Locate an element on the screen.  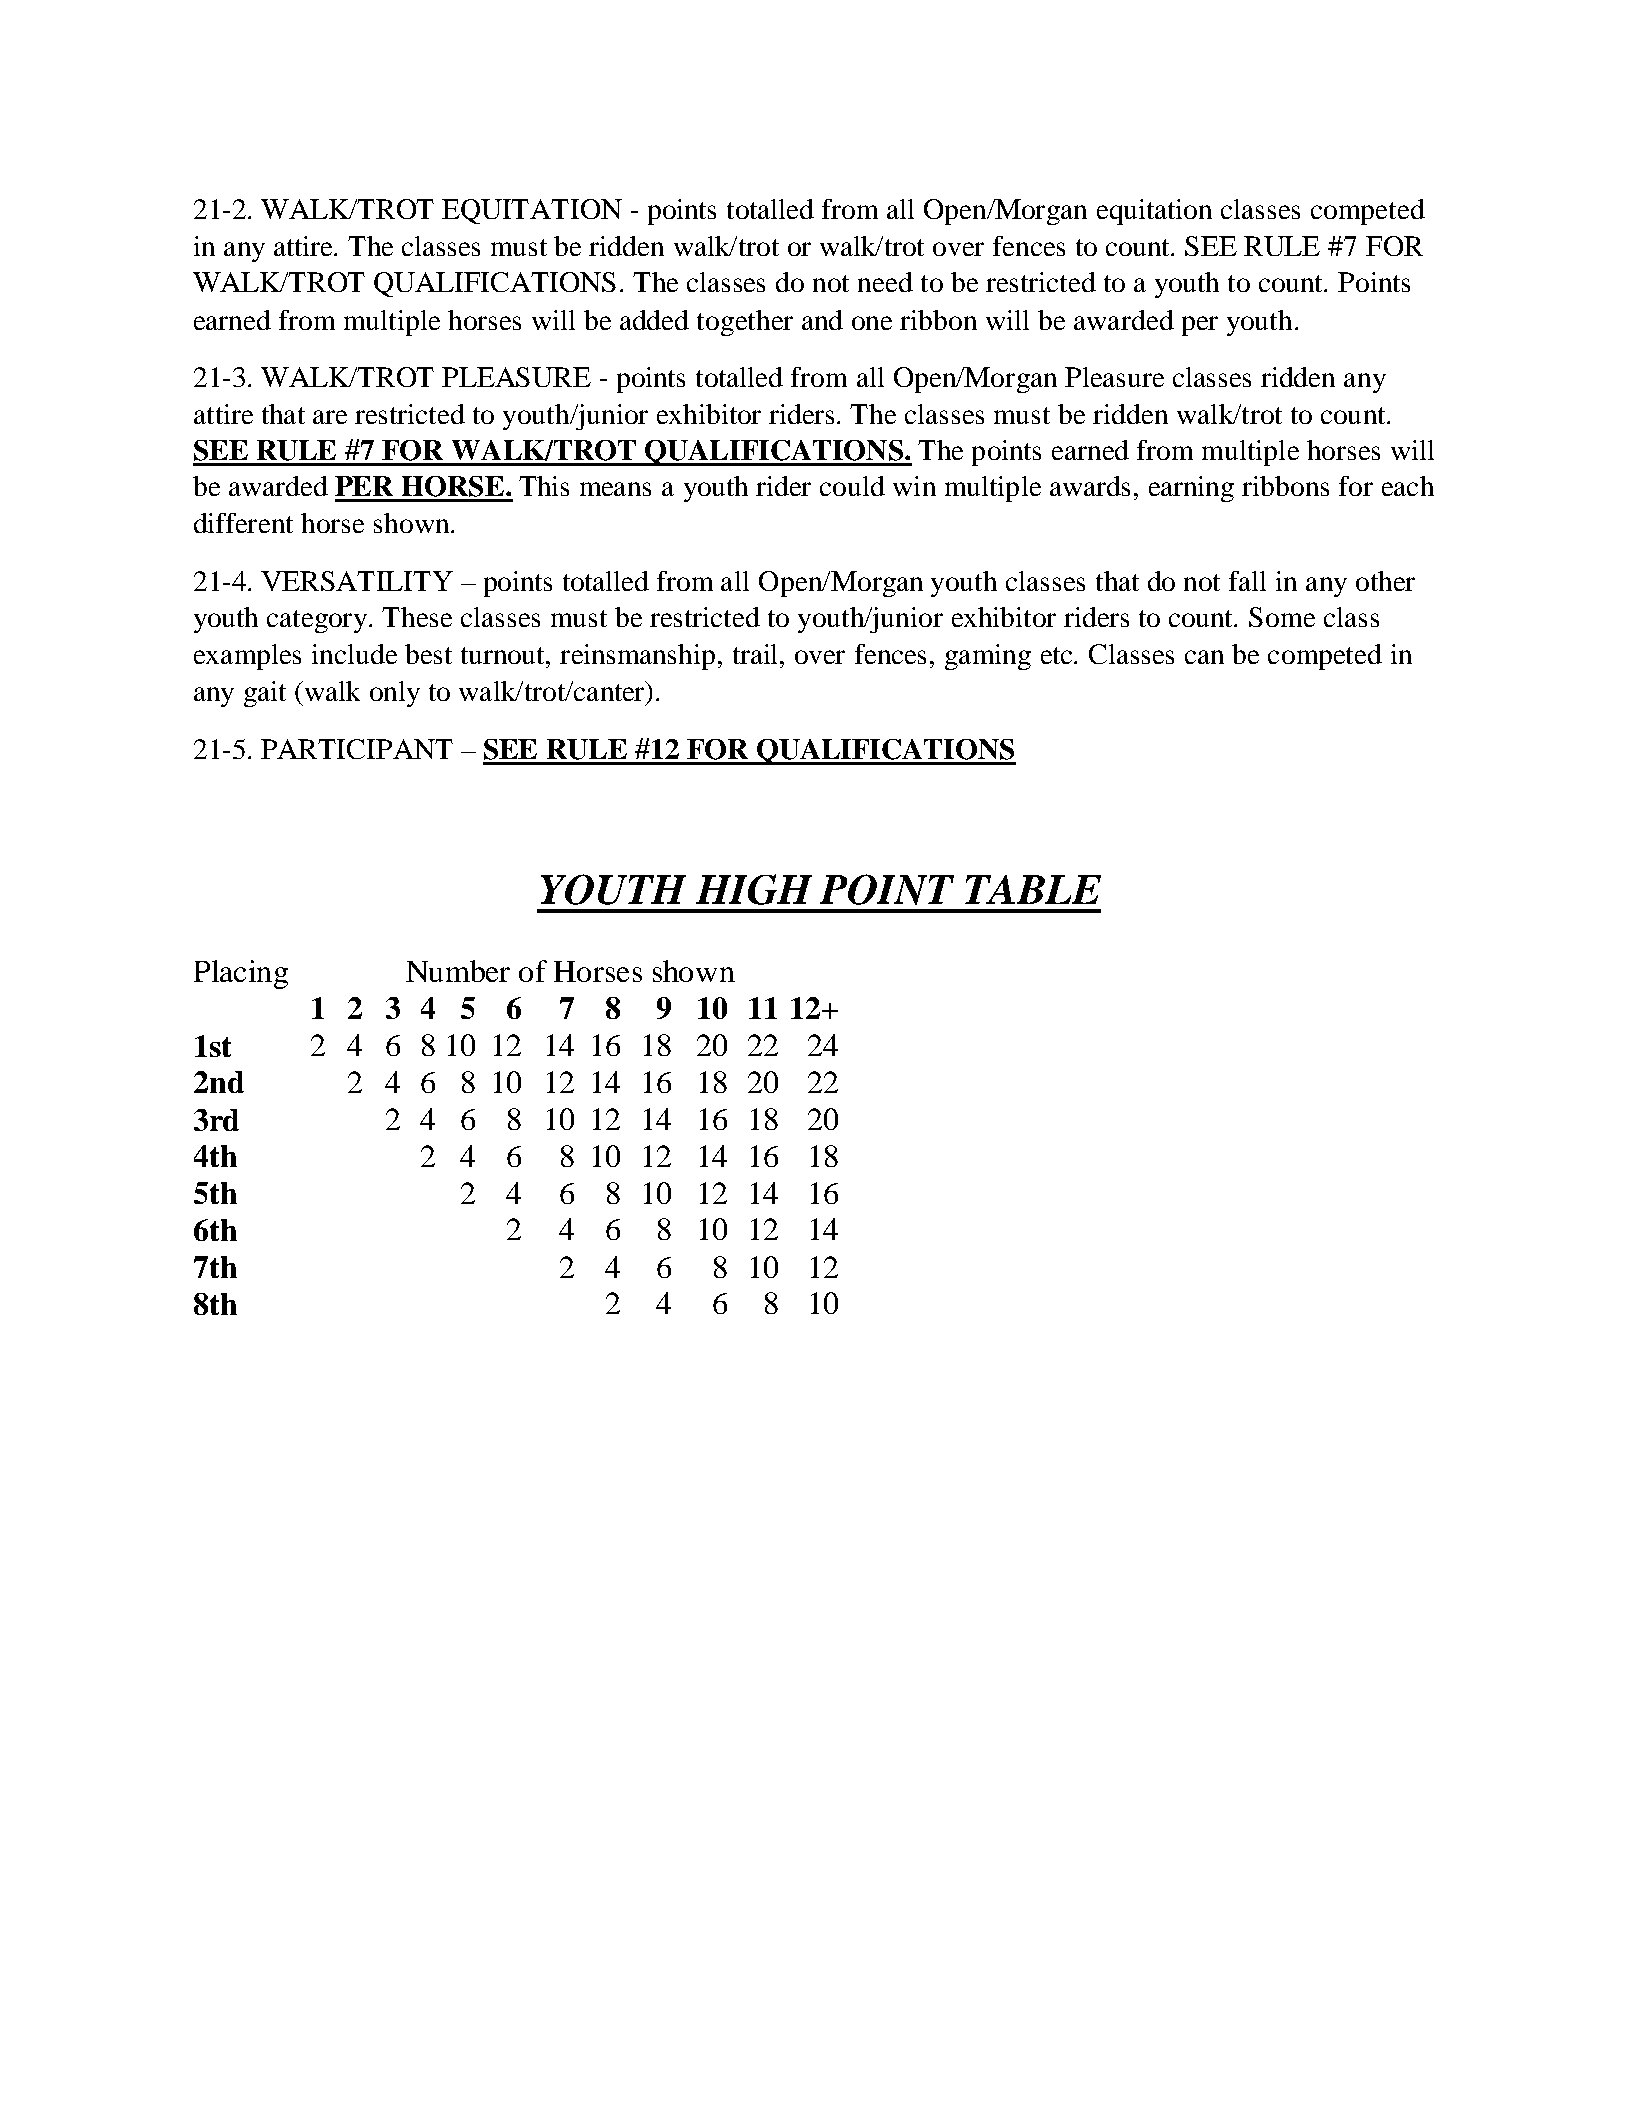
Number is located at coordinates (458, 971).
